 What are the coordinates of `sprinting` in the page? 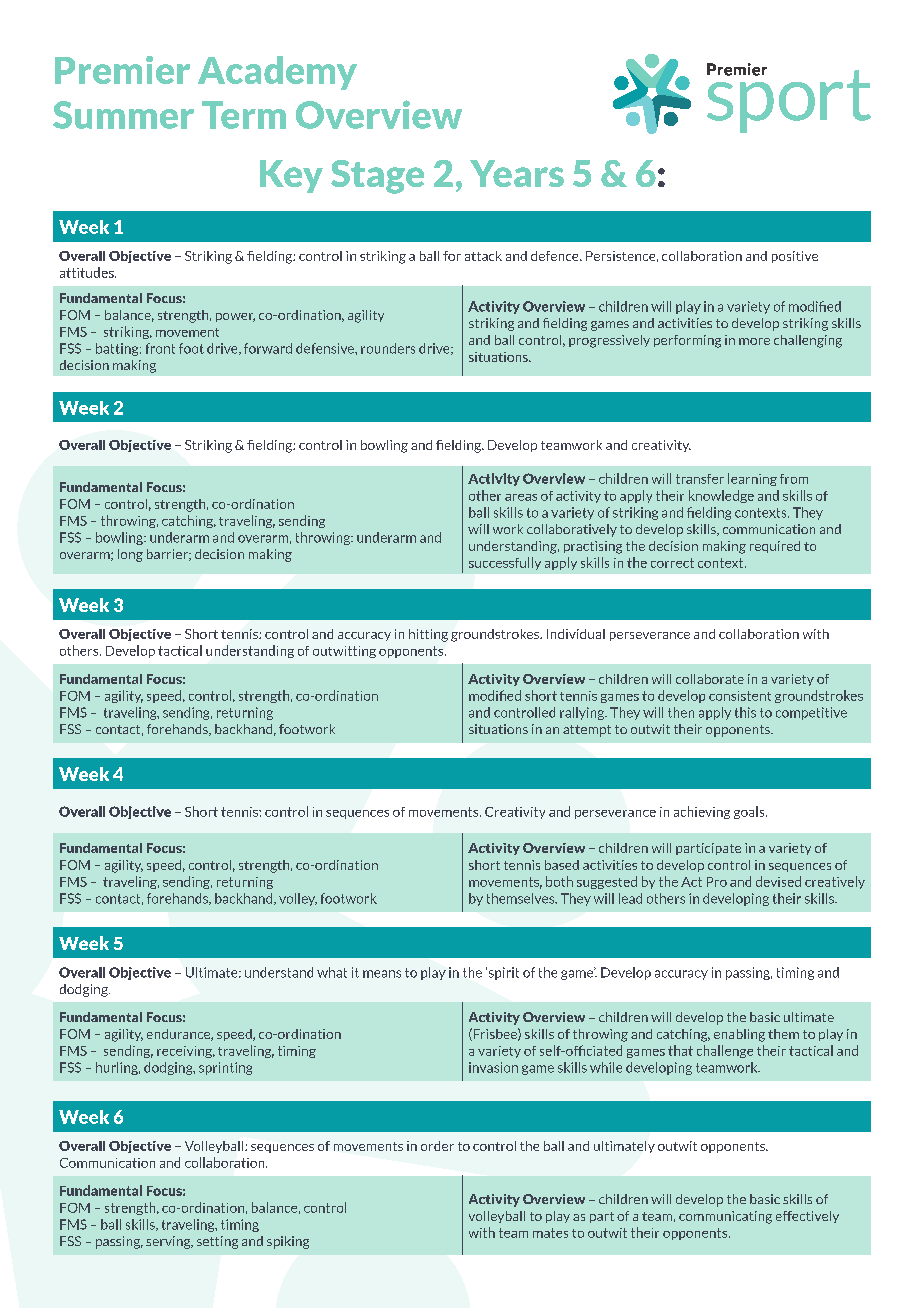 It's located at (225, 1068).
